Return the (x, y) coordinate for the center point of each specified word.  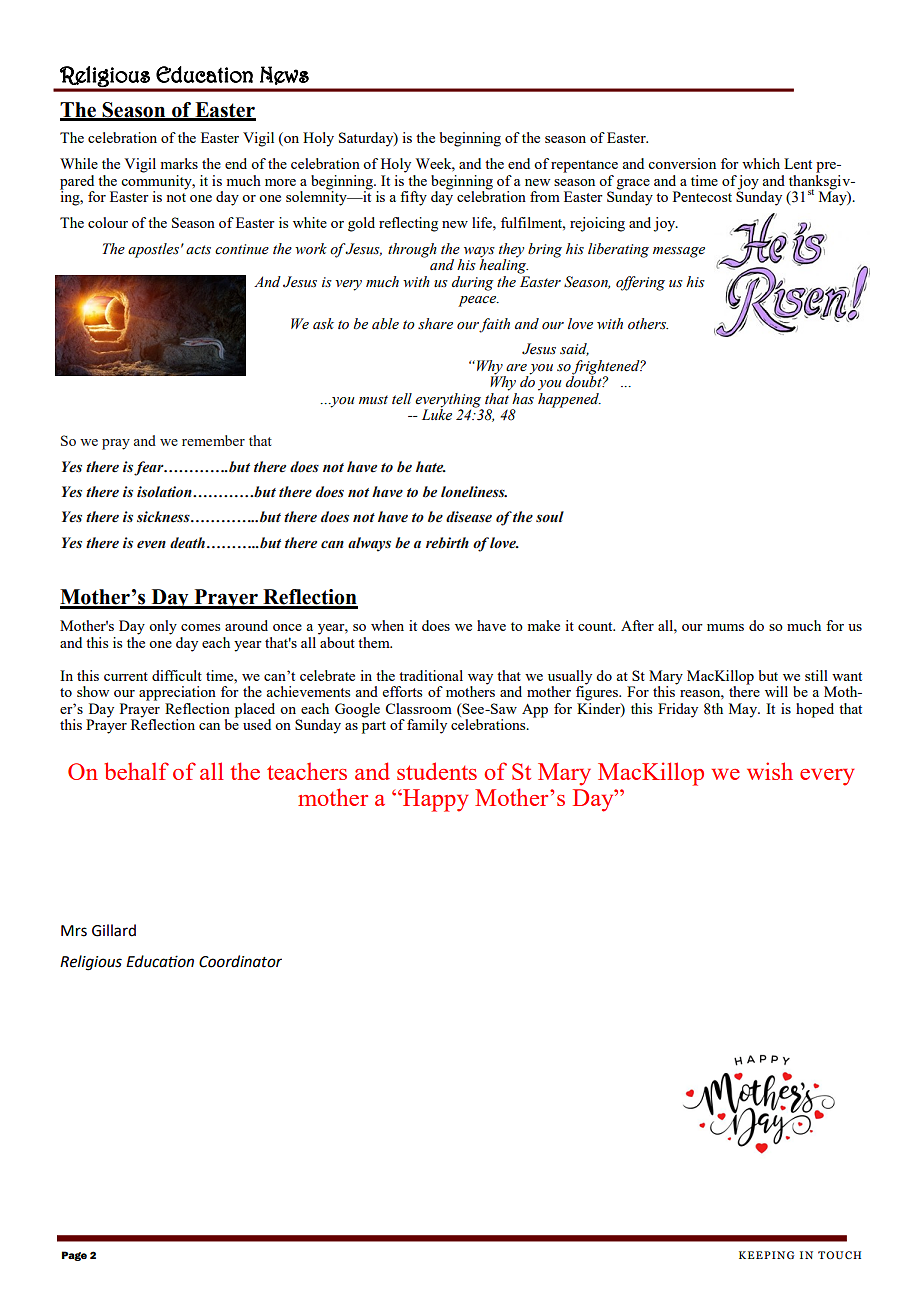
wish (770, 771)
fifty (413, 198)
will (776, 691)
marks (179, 163)
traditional (431, 675)
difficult (177, 675)
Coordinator (240, 961)
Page (74, 1256)
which (761, 163)
